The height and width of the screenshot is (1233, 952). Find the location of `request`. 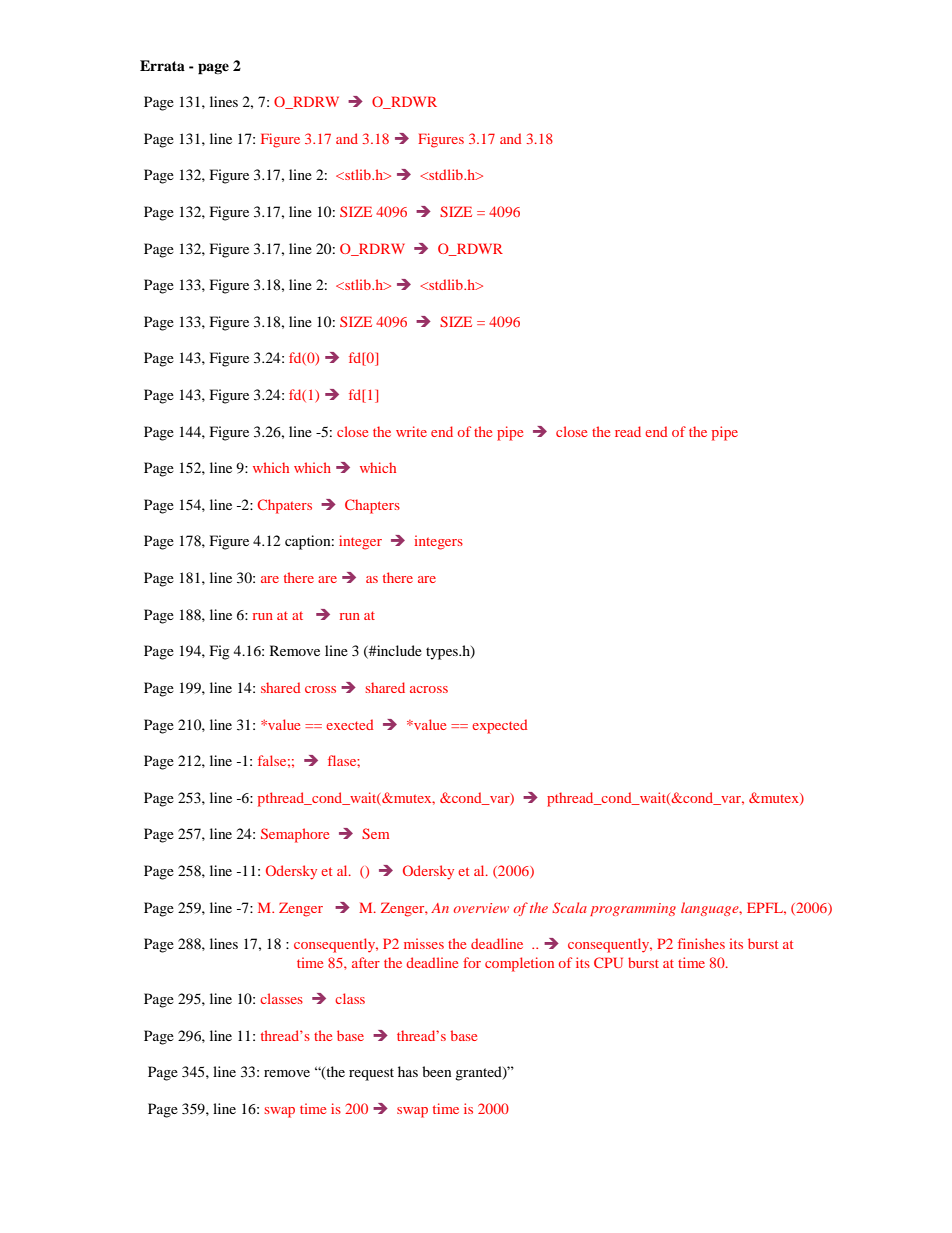

request is located at coordinates (371, 1074).
